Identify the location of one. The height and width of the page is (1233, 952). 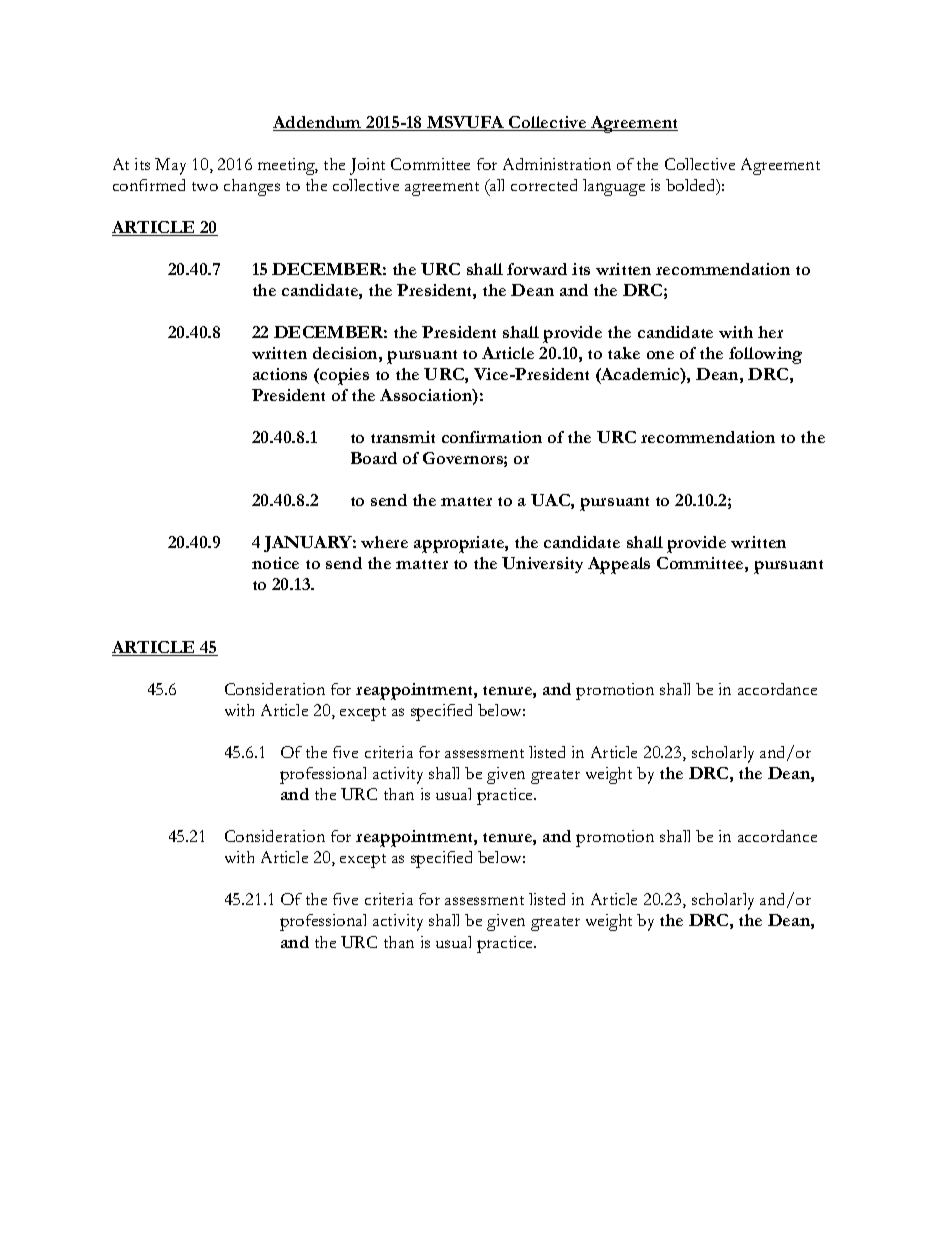
(660, 355).
